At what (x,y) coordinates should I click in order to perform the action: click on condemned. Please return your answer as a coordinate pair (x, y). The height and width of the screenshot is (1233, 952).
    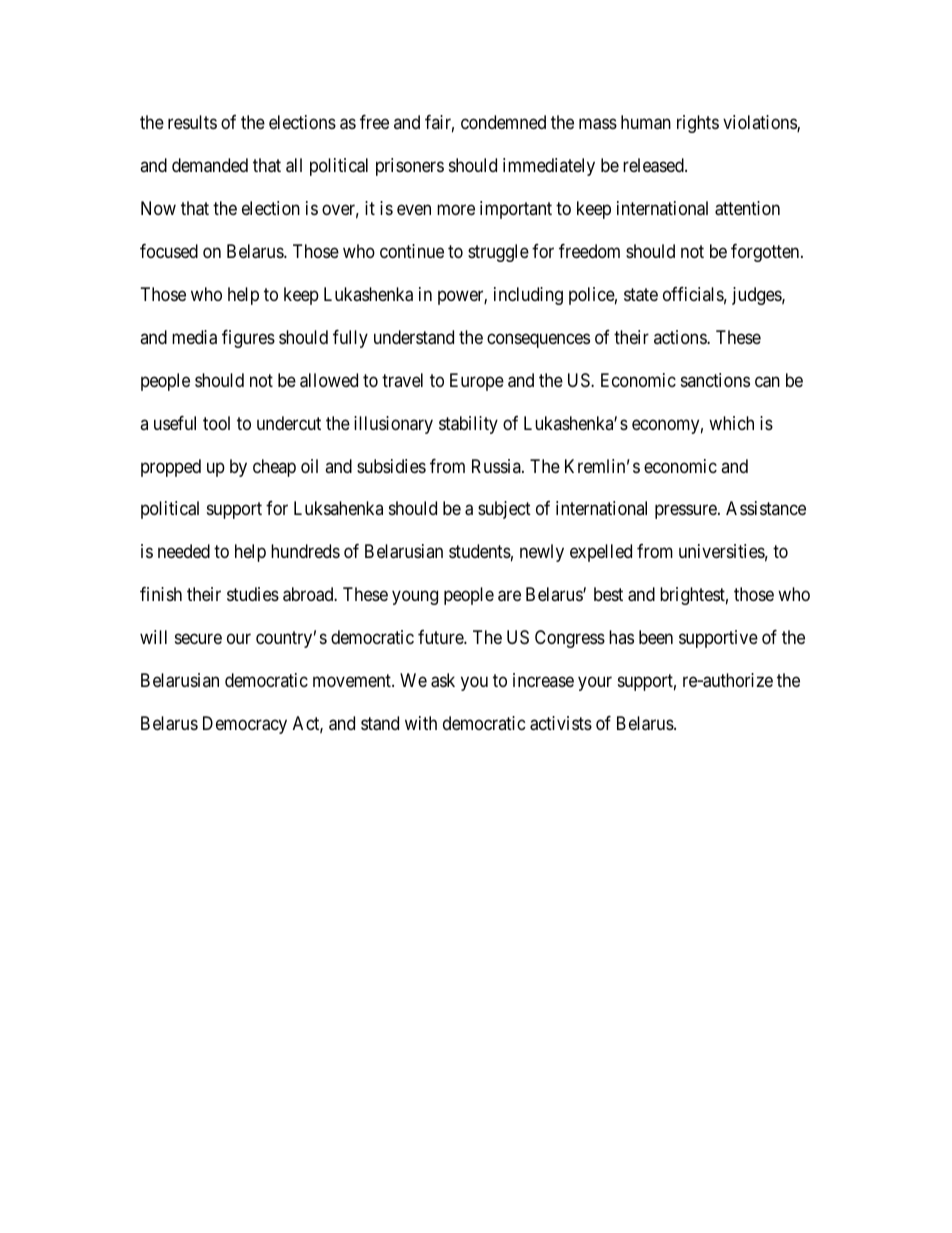
    Looking at the image, I should click on (503, 122).
